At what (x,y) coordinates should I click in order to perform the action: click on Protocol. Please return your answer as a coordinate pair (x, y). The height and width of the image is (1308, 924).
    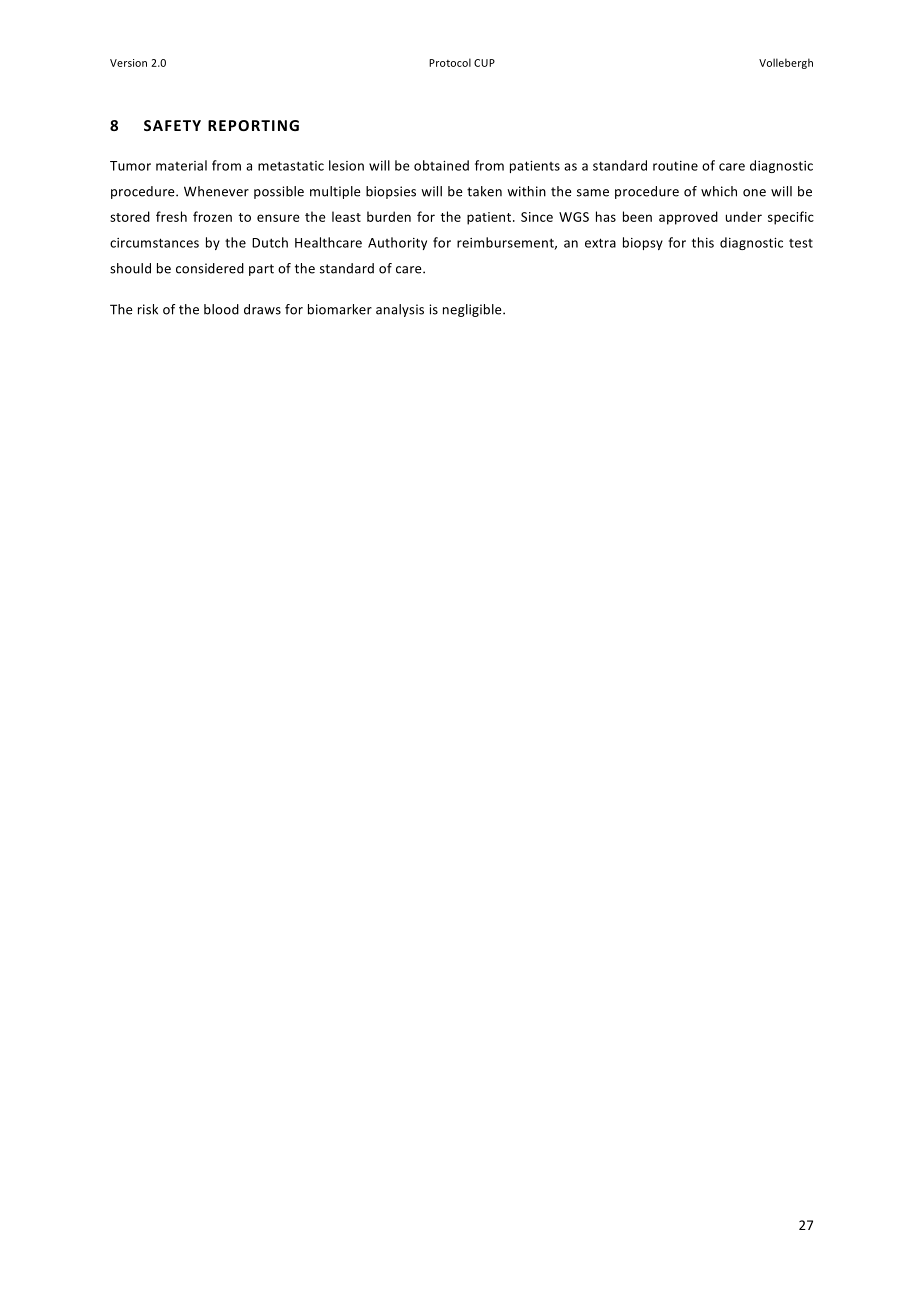
    Looking at the image, I should click on (450, 62).
